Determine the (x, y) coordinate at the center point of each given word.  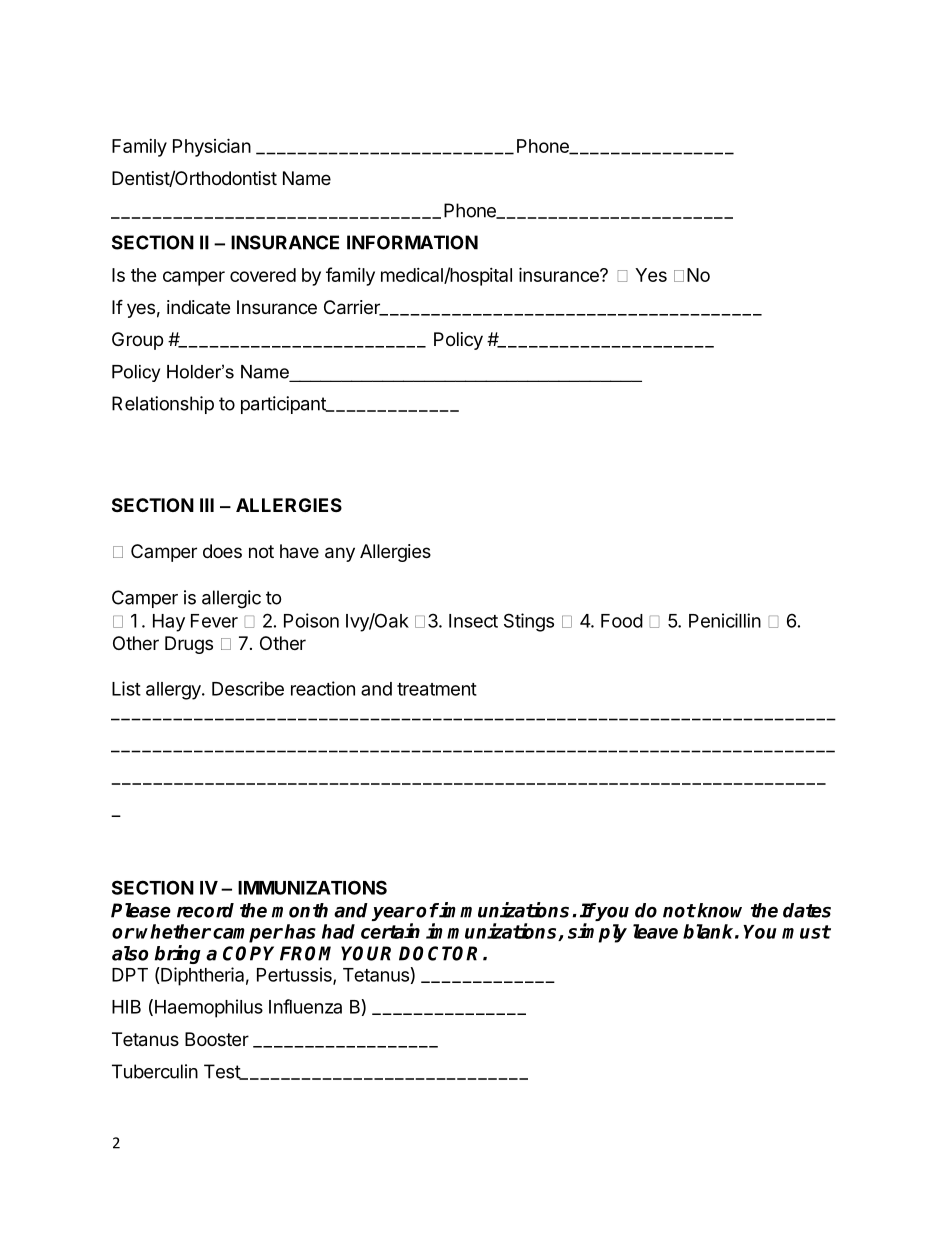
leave (655, 931)
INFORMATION (412, 242)
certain (390, 931)
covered (263, 275)
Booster (217, 1039)
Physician (212, 147)
